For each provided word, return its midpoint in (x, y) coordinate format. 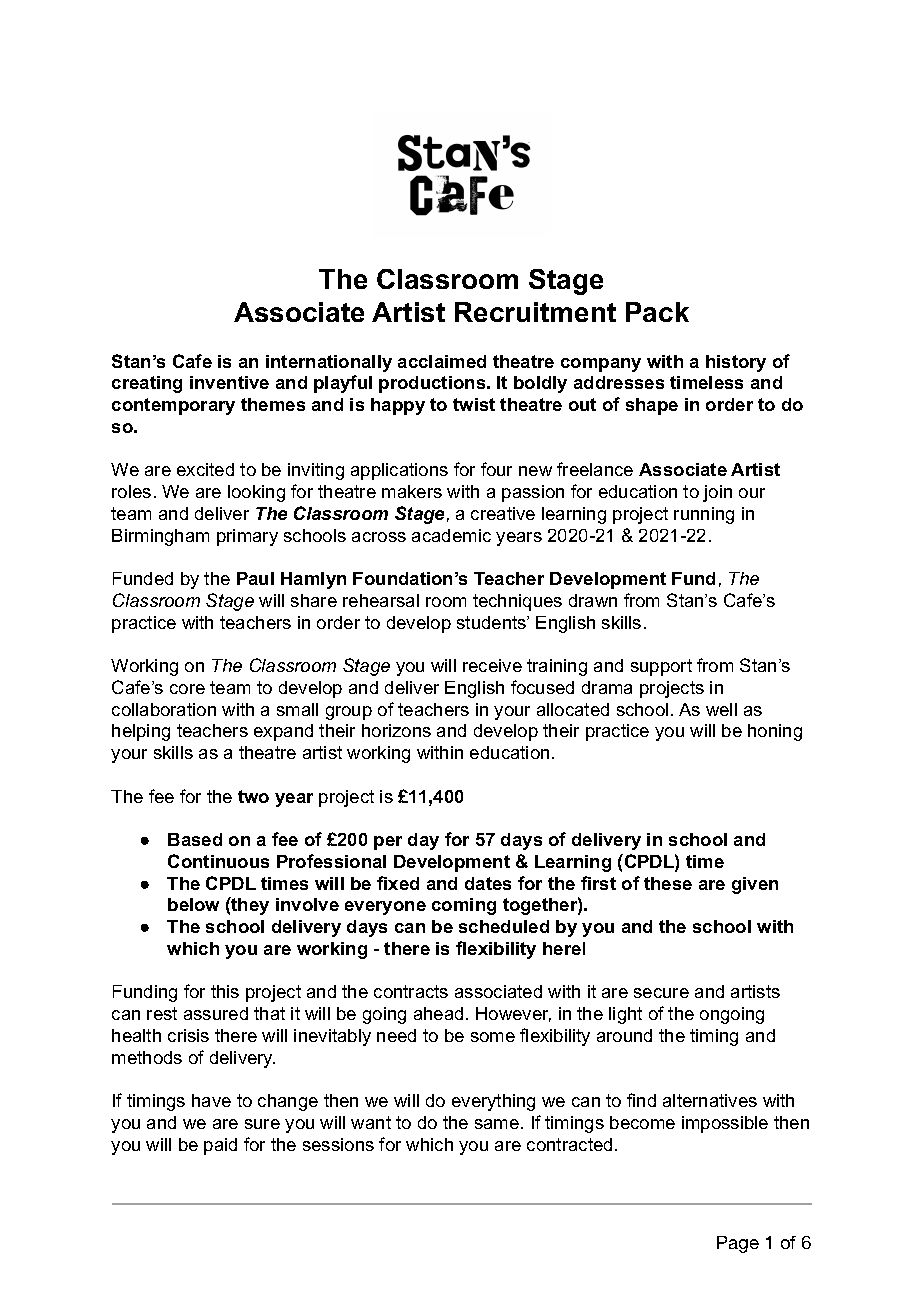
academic (451, 535)
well (721, 709)
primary (247, 537)
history (736, 363)
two (253, 796)
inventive (229, 382)
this (225, 991)
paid (220, 1146)
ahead (438, 1013)
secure (661, 993)
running (704, 515)
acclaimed (442, 361)
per (388, 843)
